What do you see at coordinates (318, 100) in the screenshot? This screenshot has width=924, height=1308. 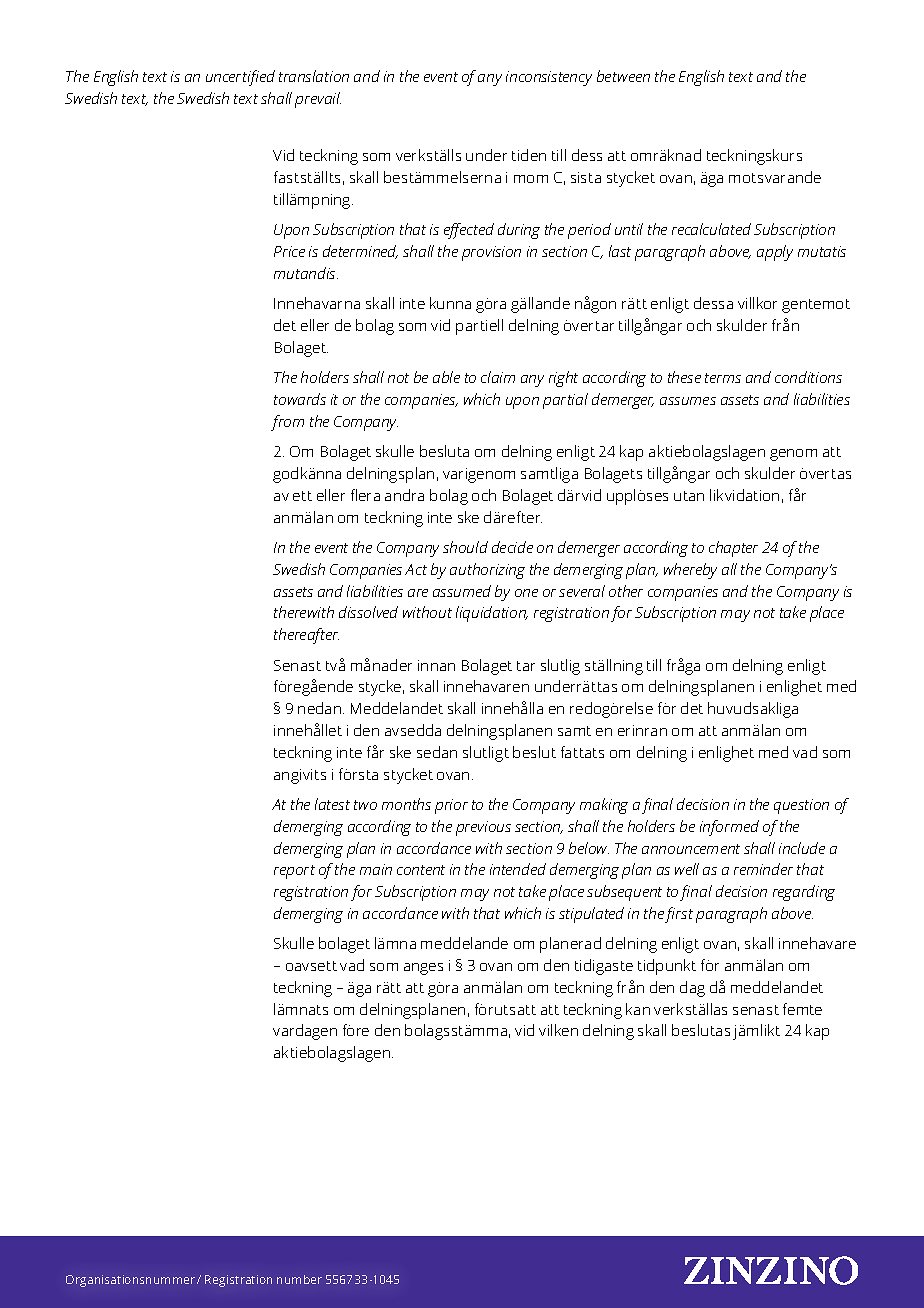 I see `prevail` at bounding box center [318, 100].
